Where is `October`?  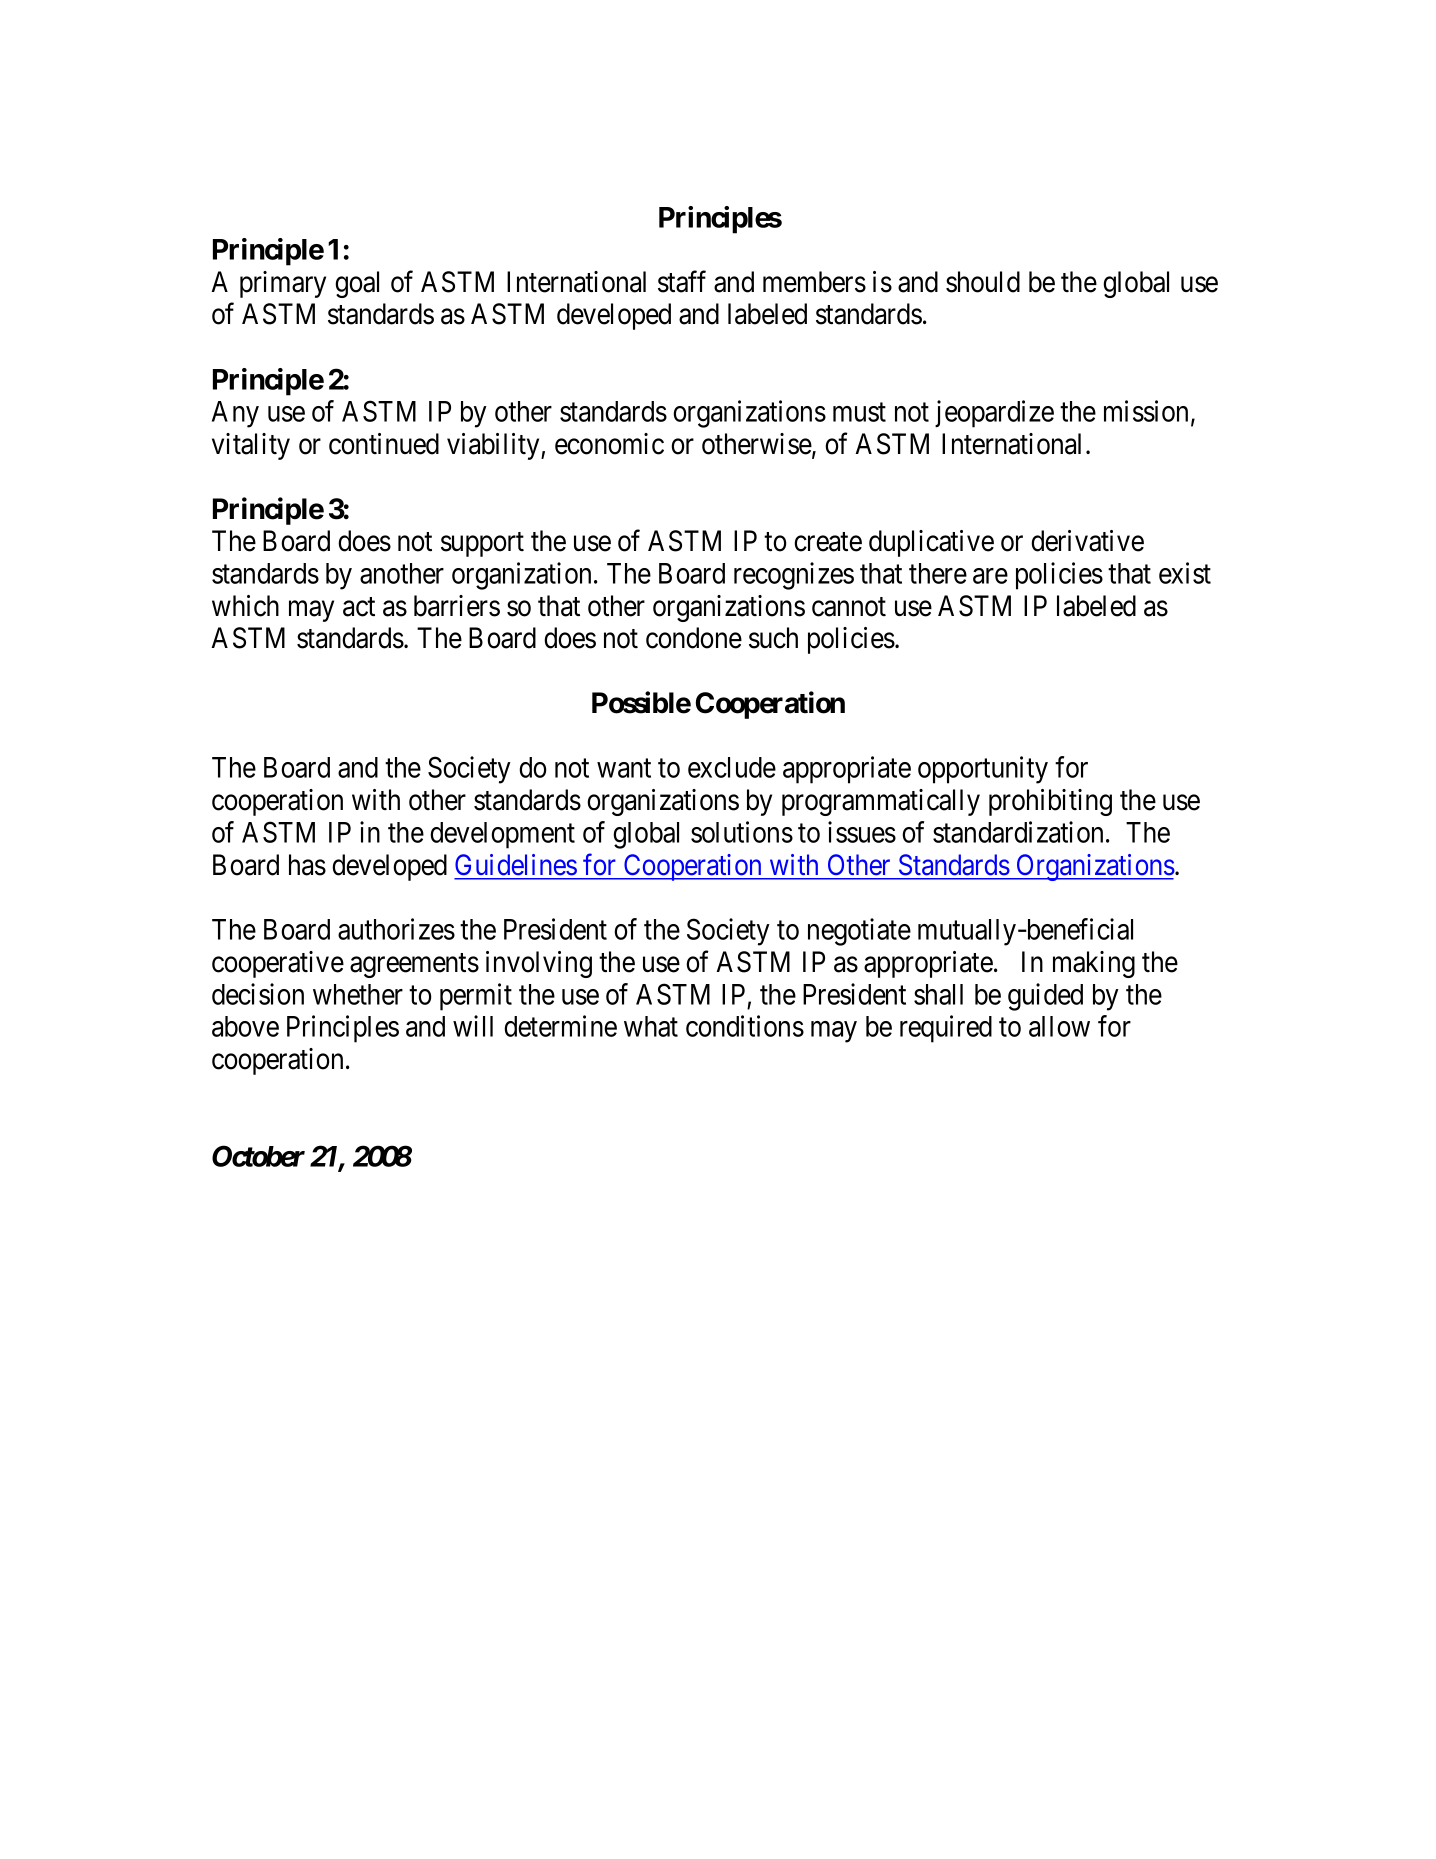
October is located at coordinates (258, 1156).
